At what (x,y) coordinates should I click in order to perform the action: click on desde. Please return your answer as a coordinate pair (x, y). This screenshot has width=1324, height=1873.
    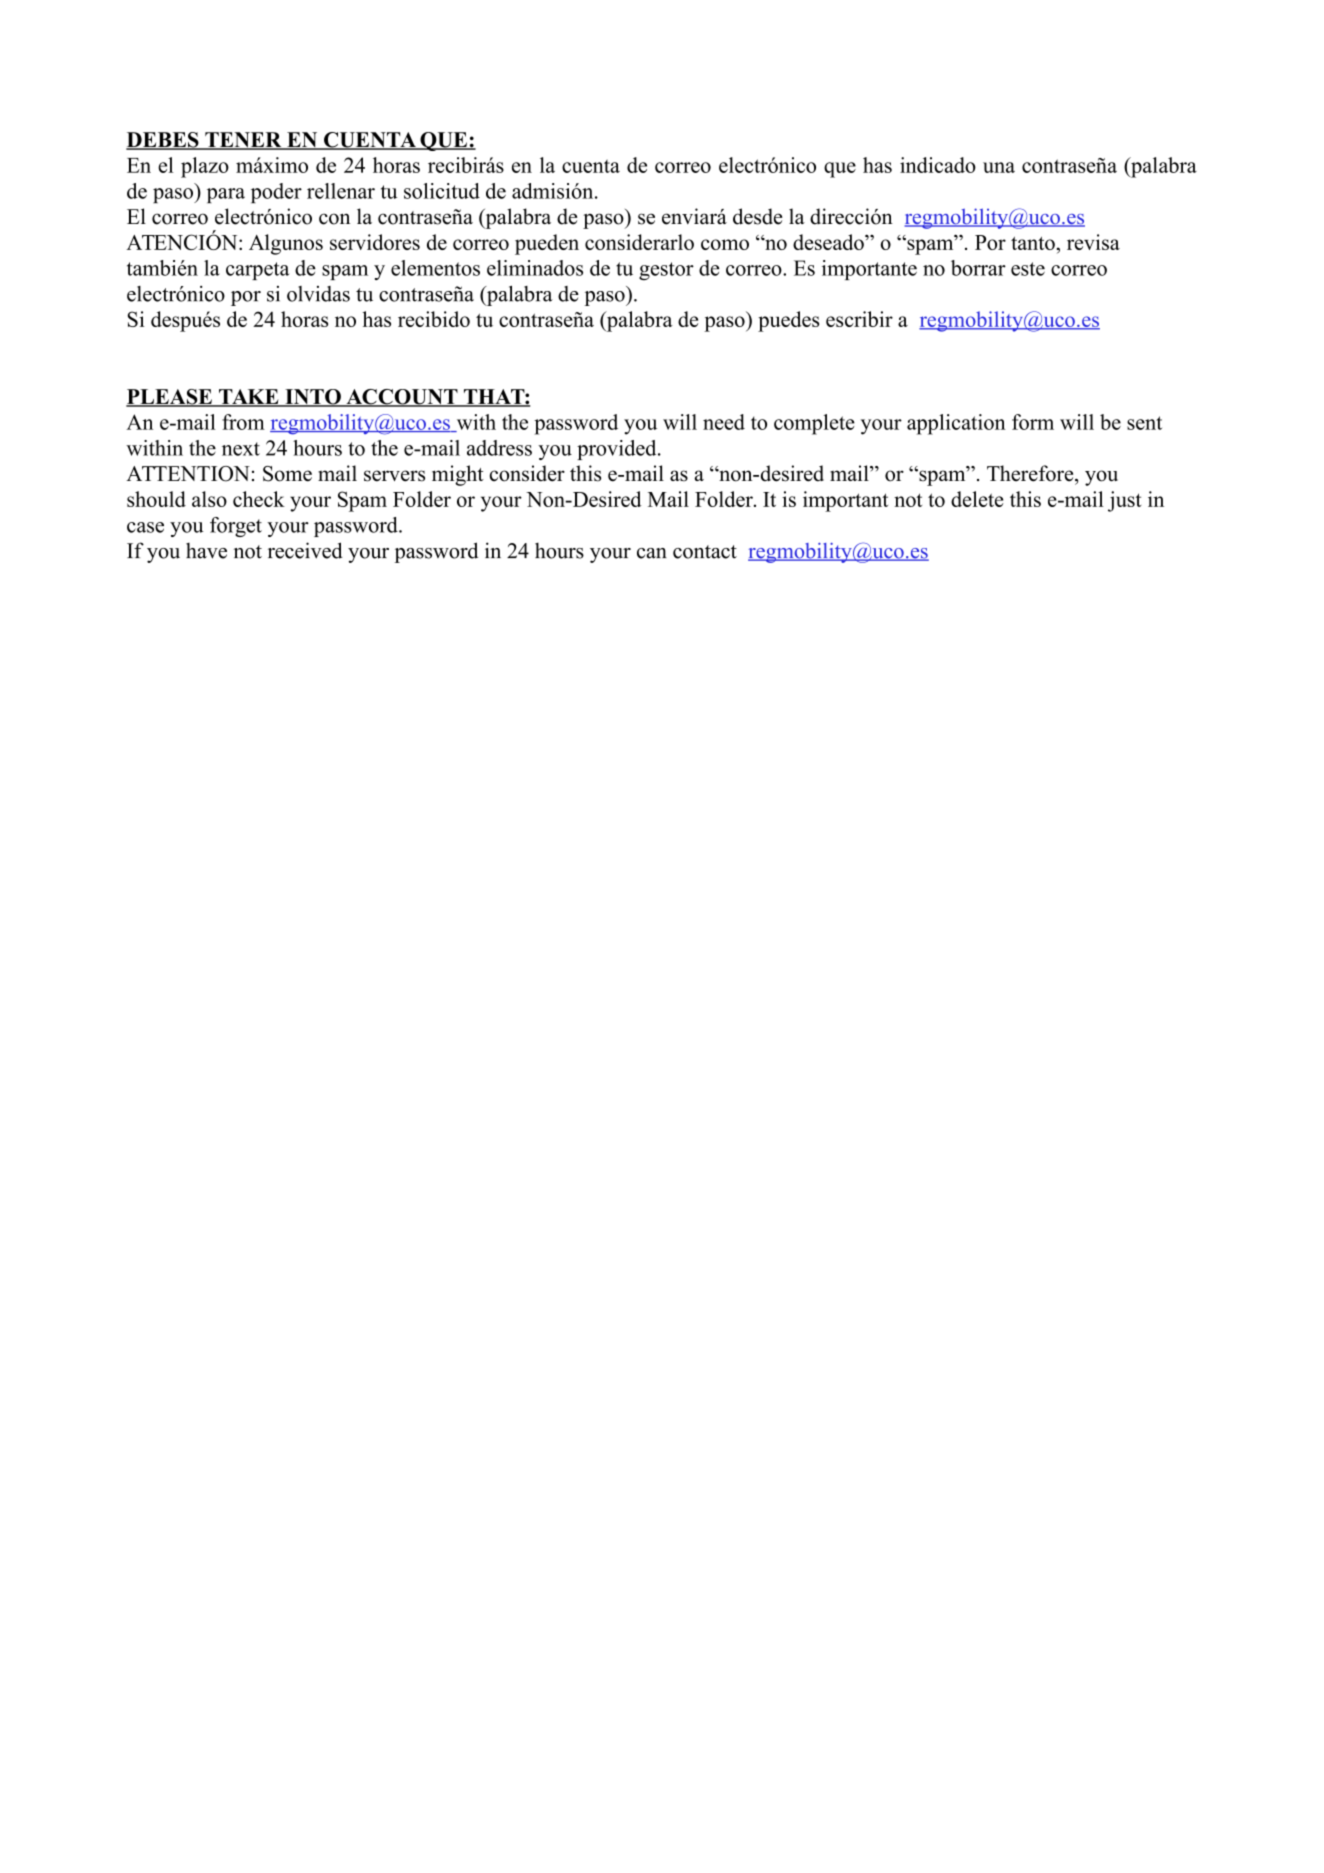
    Looking at the image, I should click on (758, 216).
